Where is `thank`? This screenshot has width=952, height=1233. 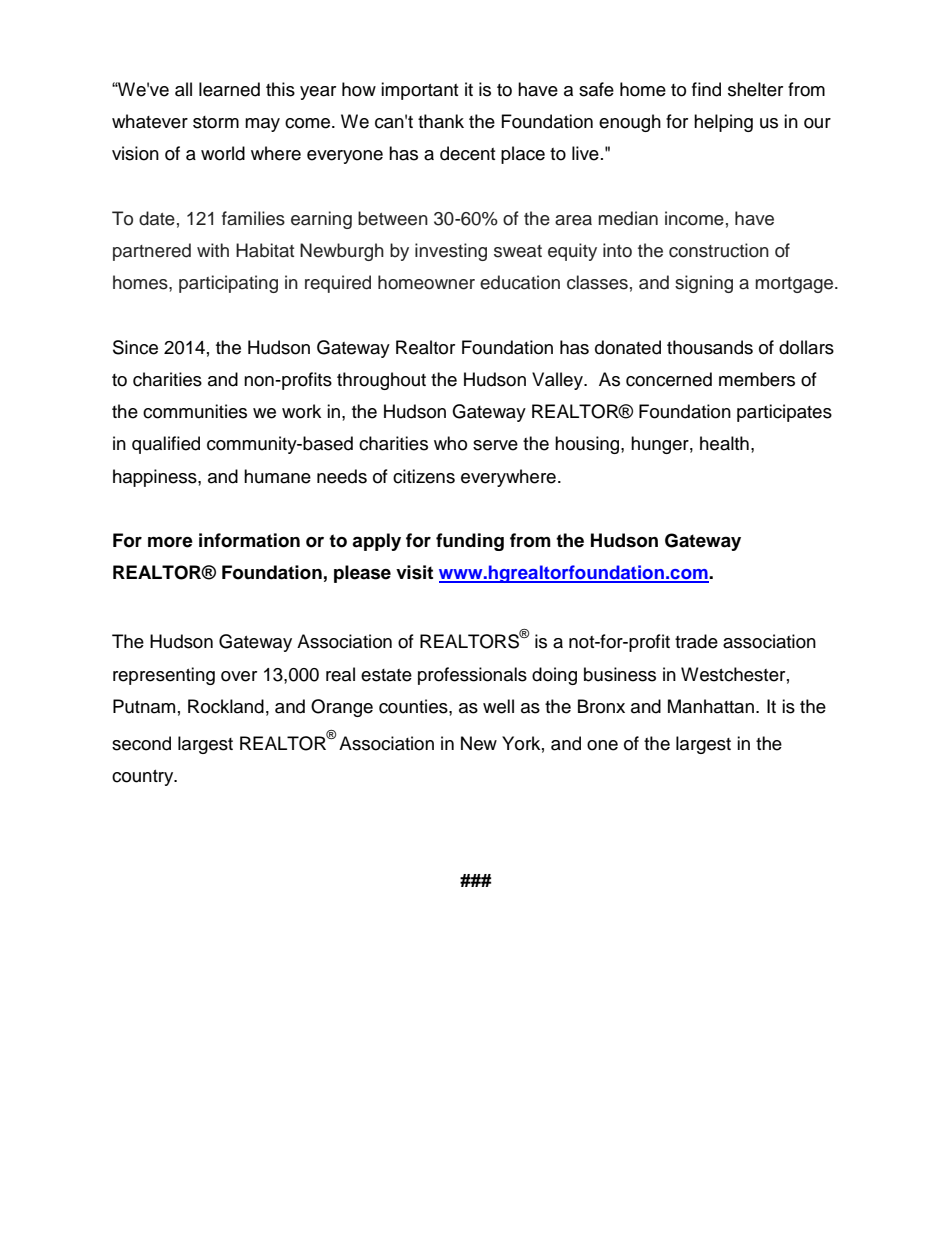 thank is located at coordinates (441, 121).
